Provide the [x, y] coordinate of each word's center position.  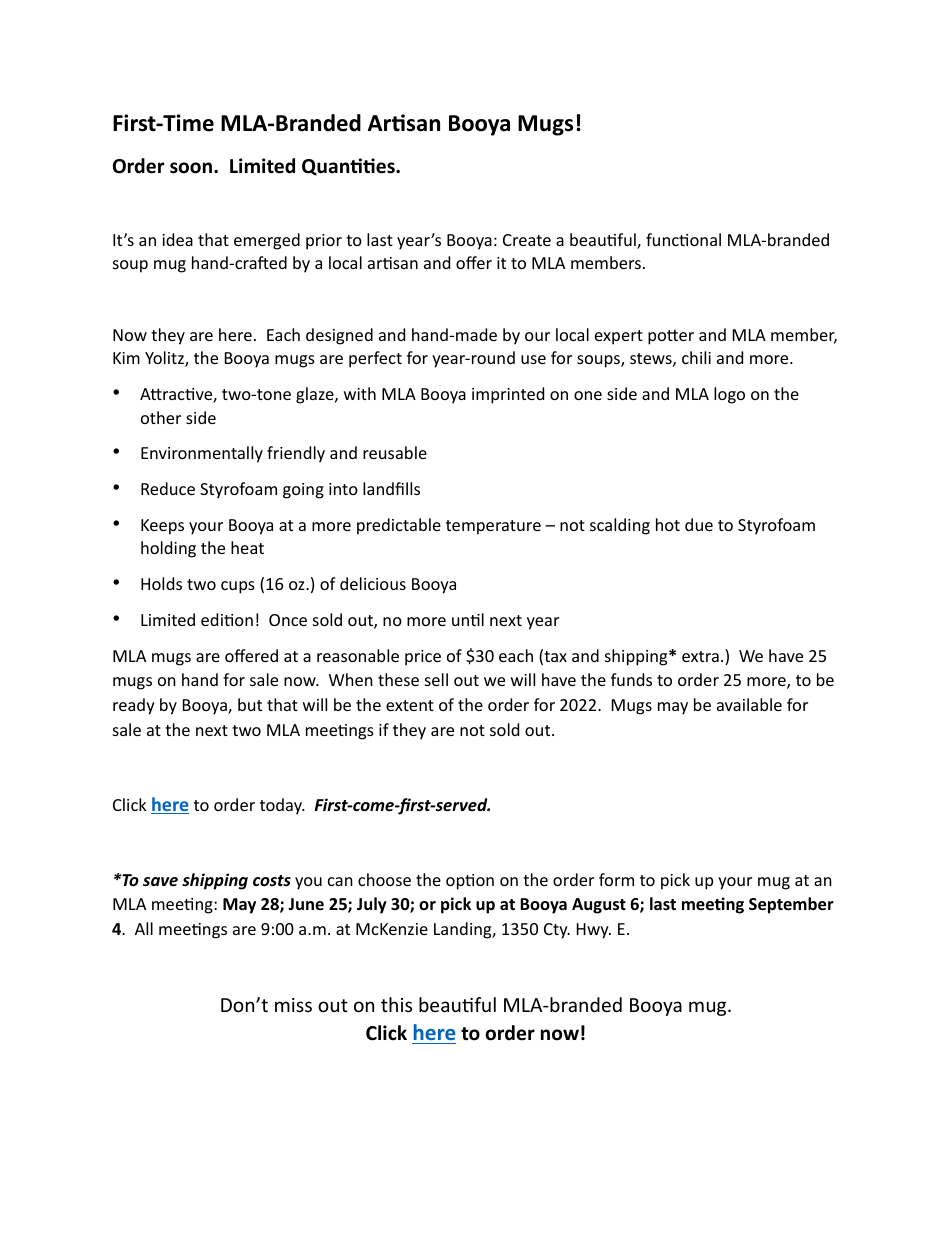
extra [700, 656]
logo [729, 395]
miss [293, 1005]
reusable [395, 452]
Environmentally [202, 454]
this [396, 1004]
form [616, 879]
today [282, 806]
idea [177, 239]
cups [238, 587]
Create [527, 240]
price [423, 658]
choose [384, 879]
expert [619, 337]
